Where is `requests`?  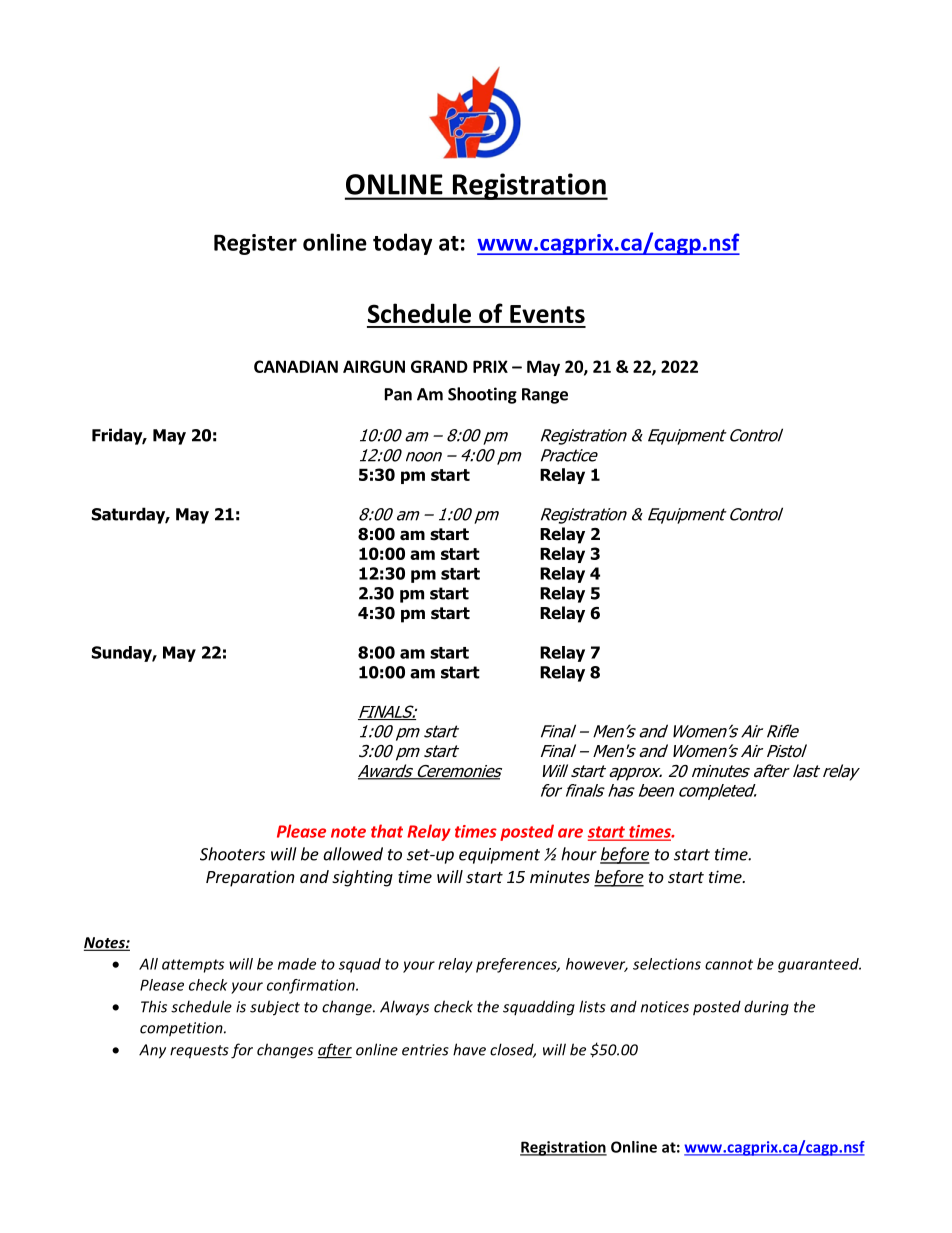
requests is located at coordinates (199, 1052).
